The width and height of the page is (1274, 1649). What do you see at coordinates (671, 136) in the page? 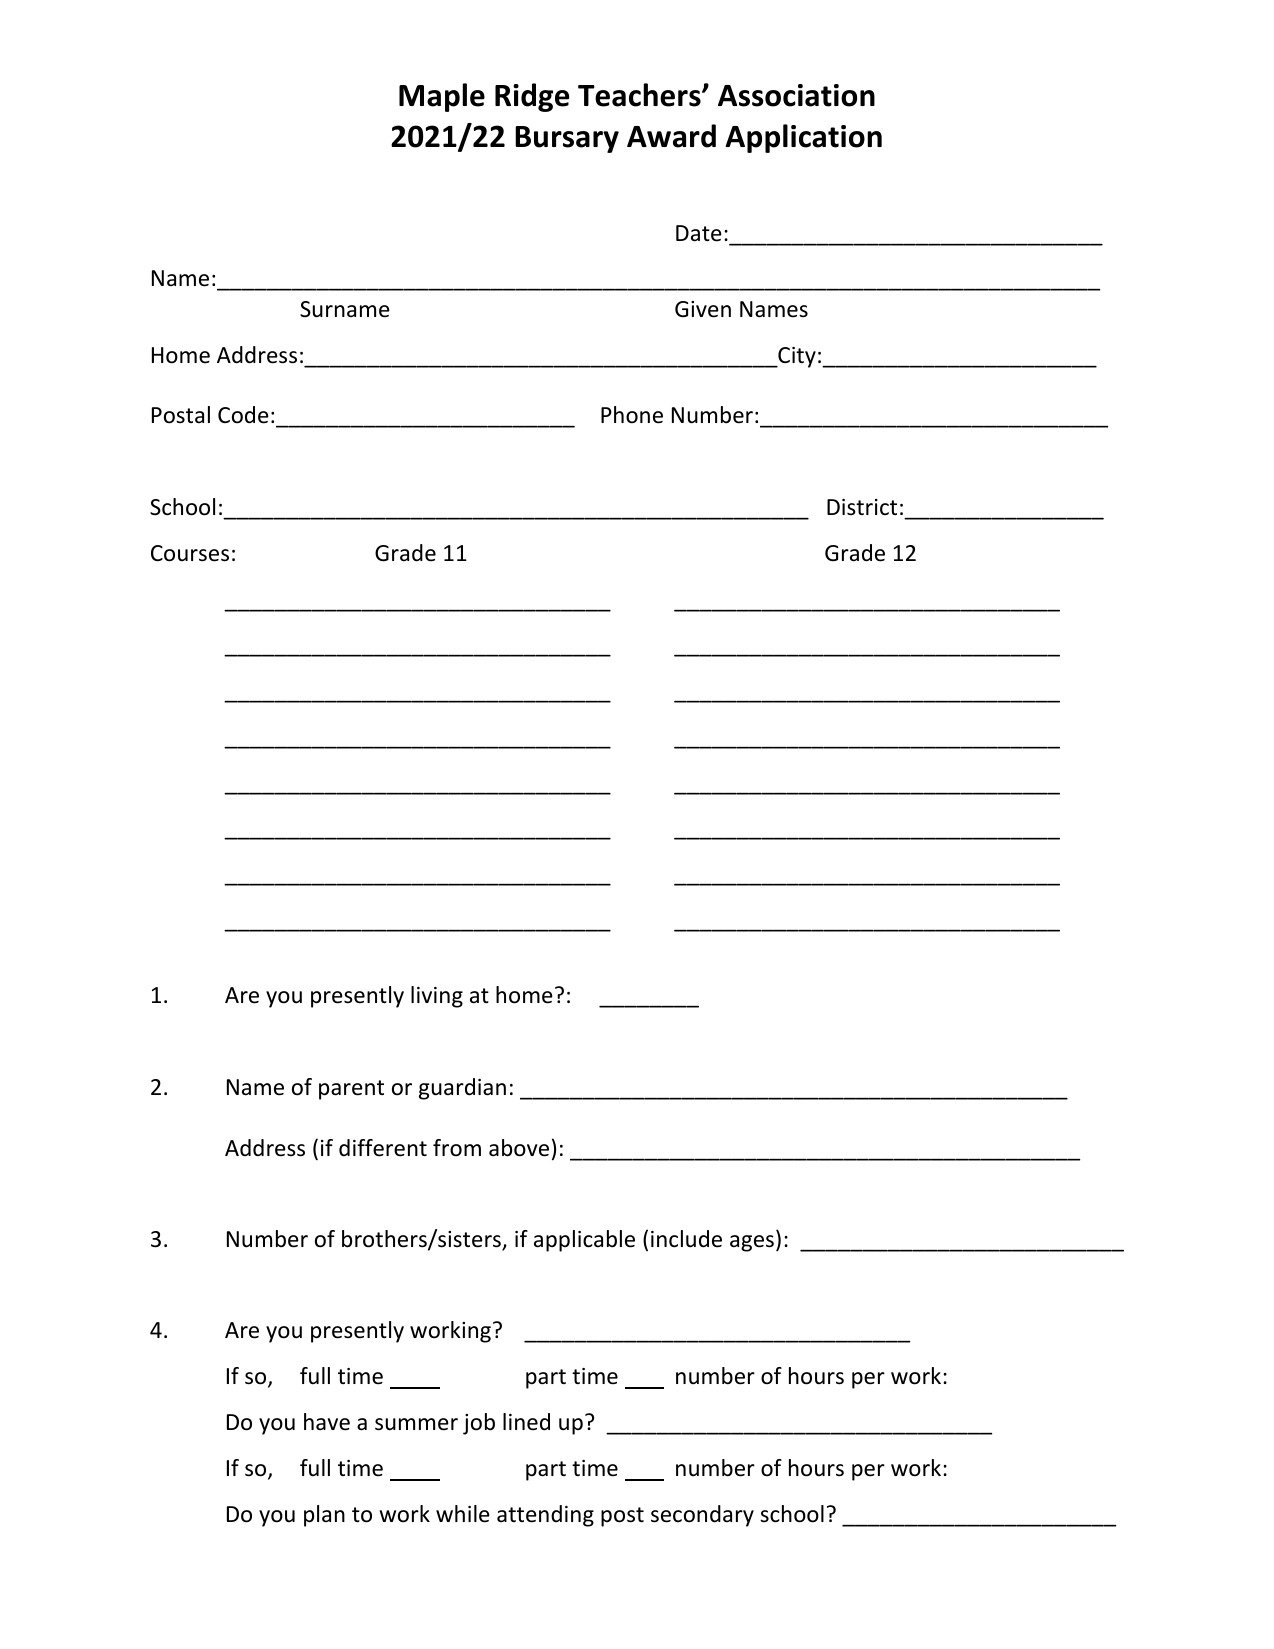
I see `Award` at bounding box center [671, 136].
